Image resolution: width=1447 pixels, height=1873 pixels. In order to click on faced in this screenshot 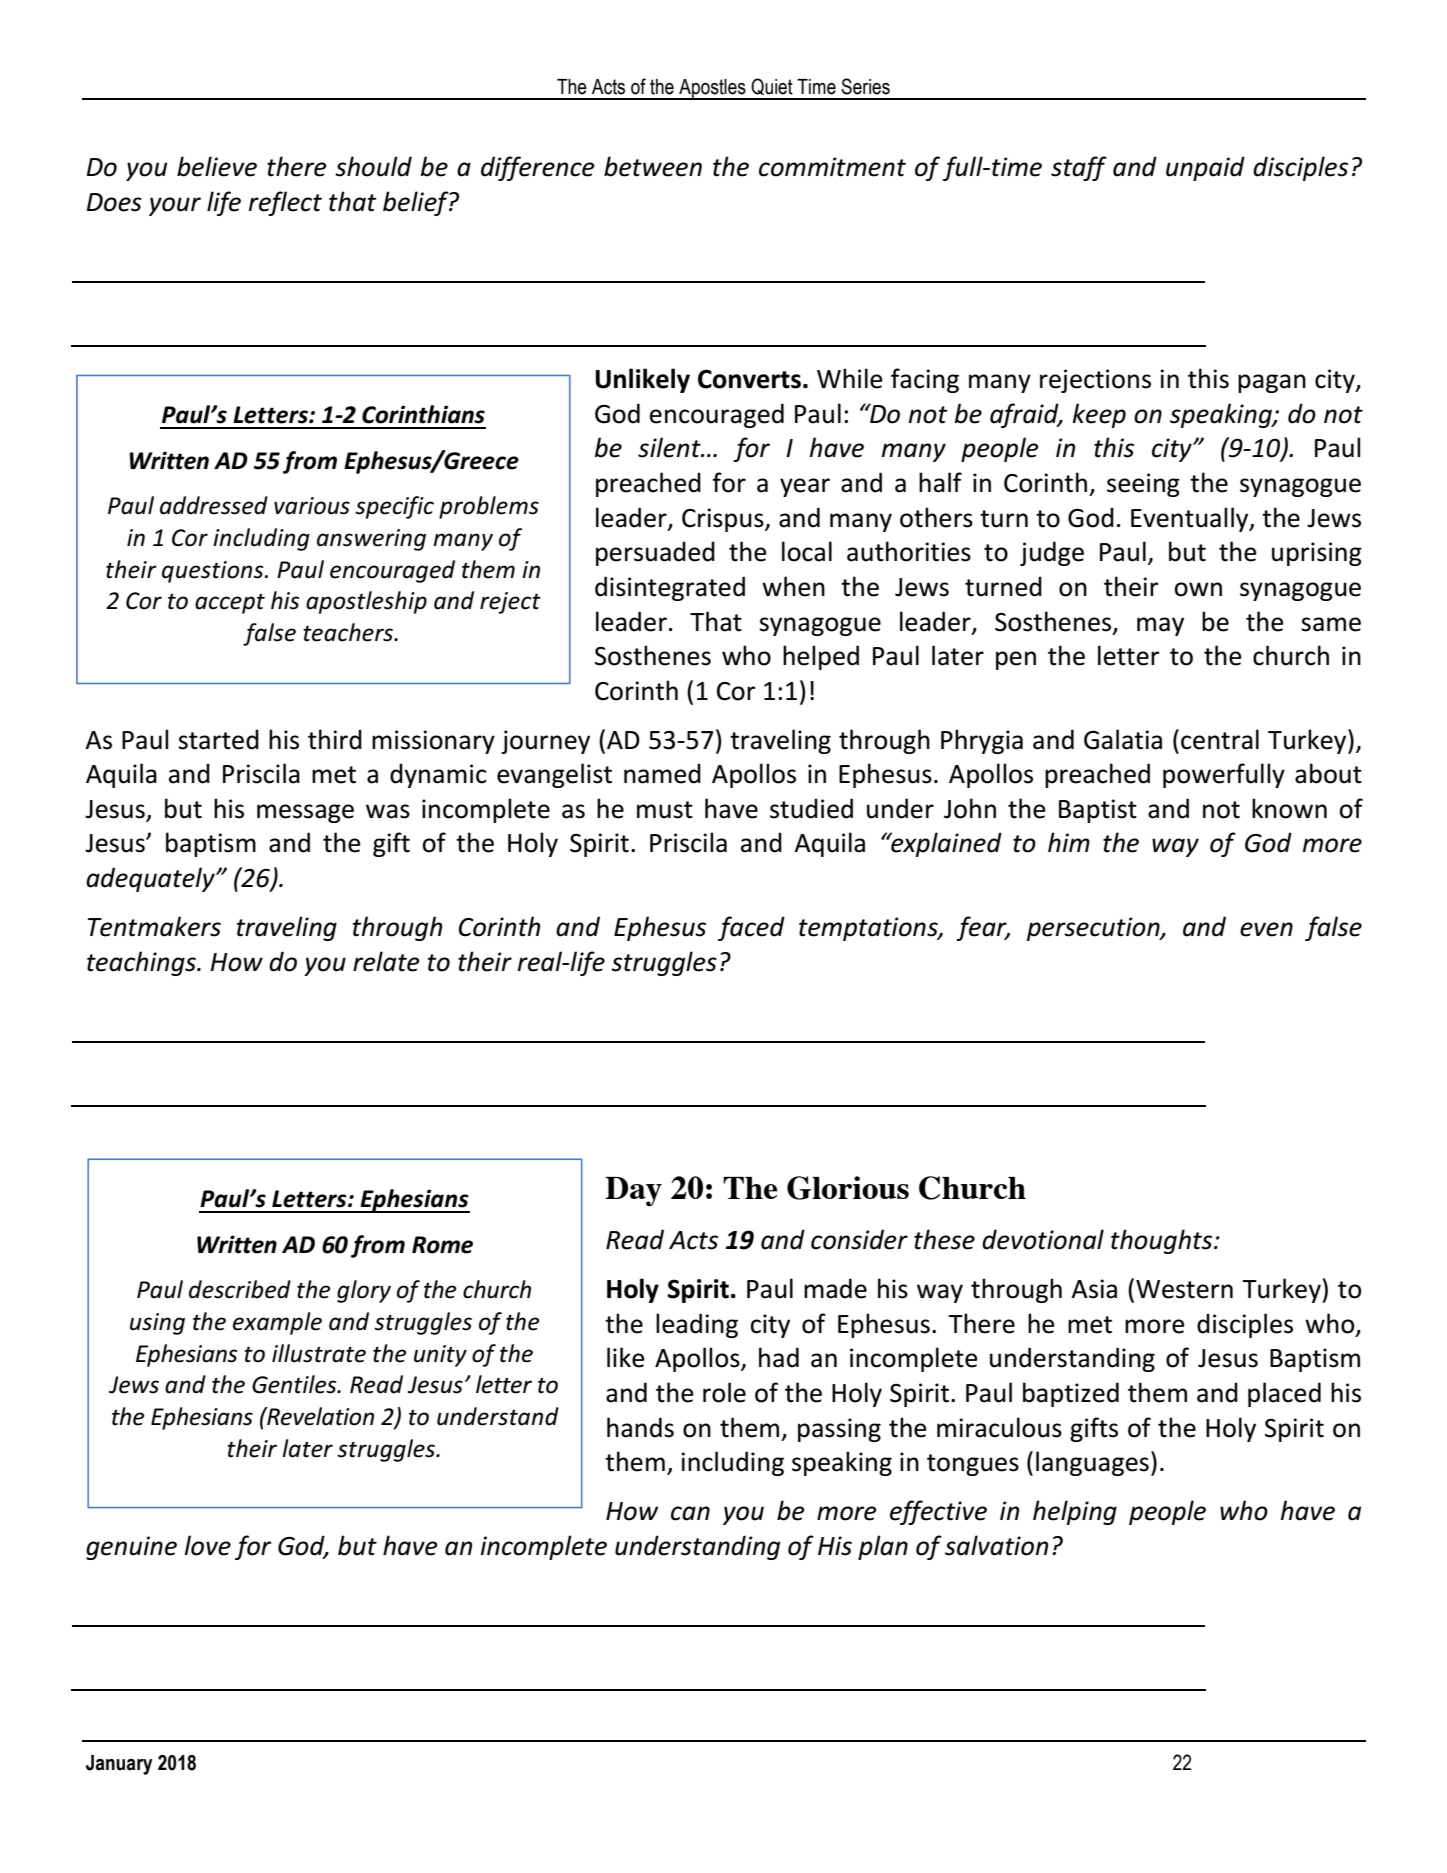, I will do `click(751, 928)`.
